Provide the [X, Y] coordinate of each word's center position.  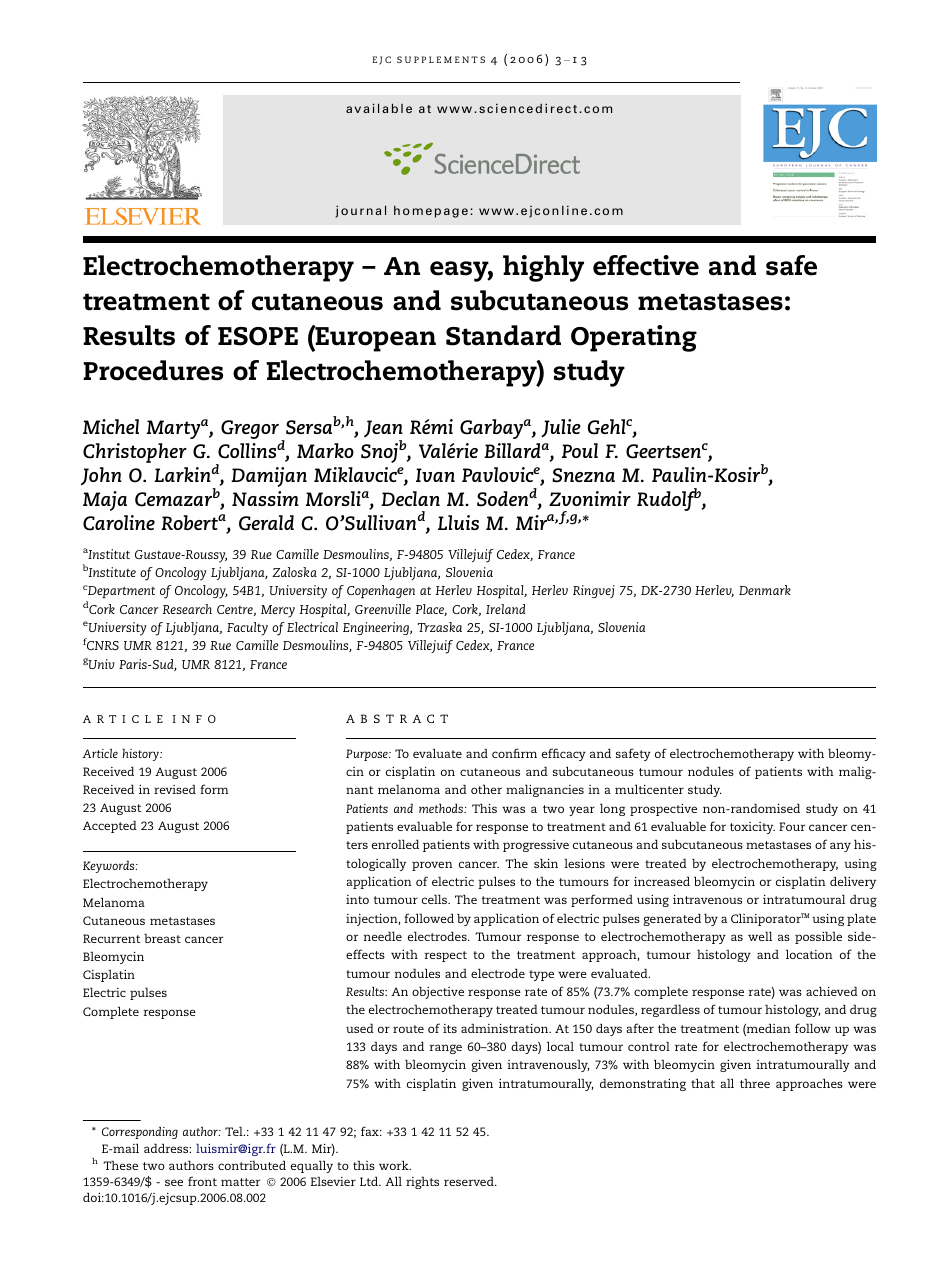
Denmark [765, 590]
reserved [470, 1181]
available [379, 108]
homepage [431, 212]
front [202, 1181]
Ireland [506, 609]
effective [646, 265]
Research [187, 609]
